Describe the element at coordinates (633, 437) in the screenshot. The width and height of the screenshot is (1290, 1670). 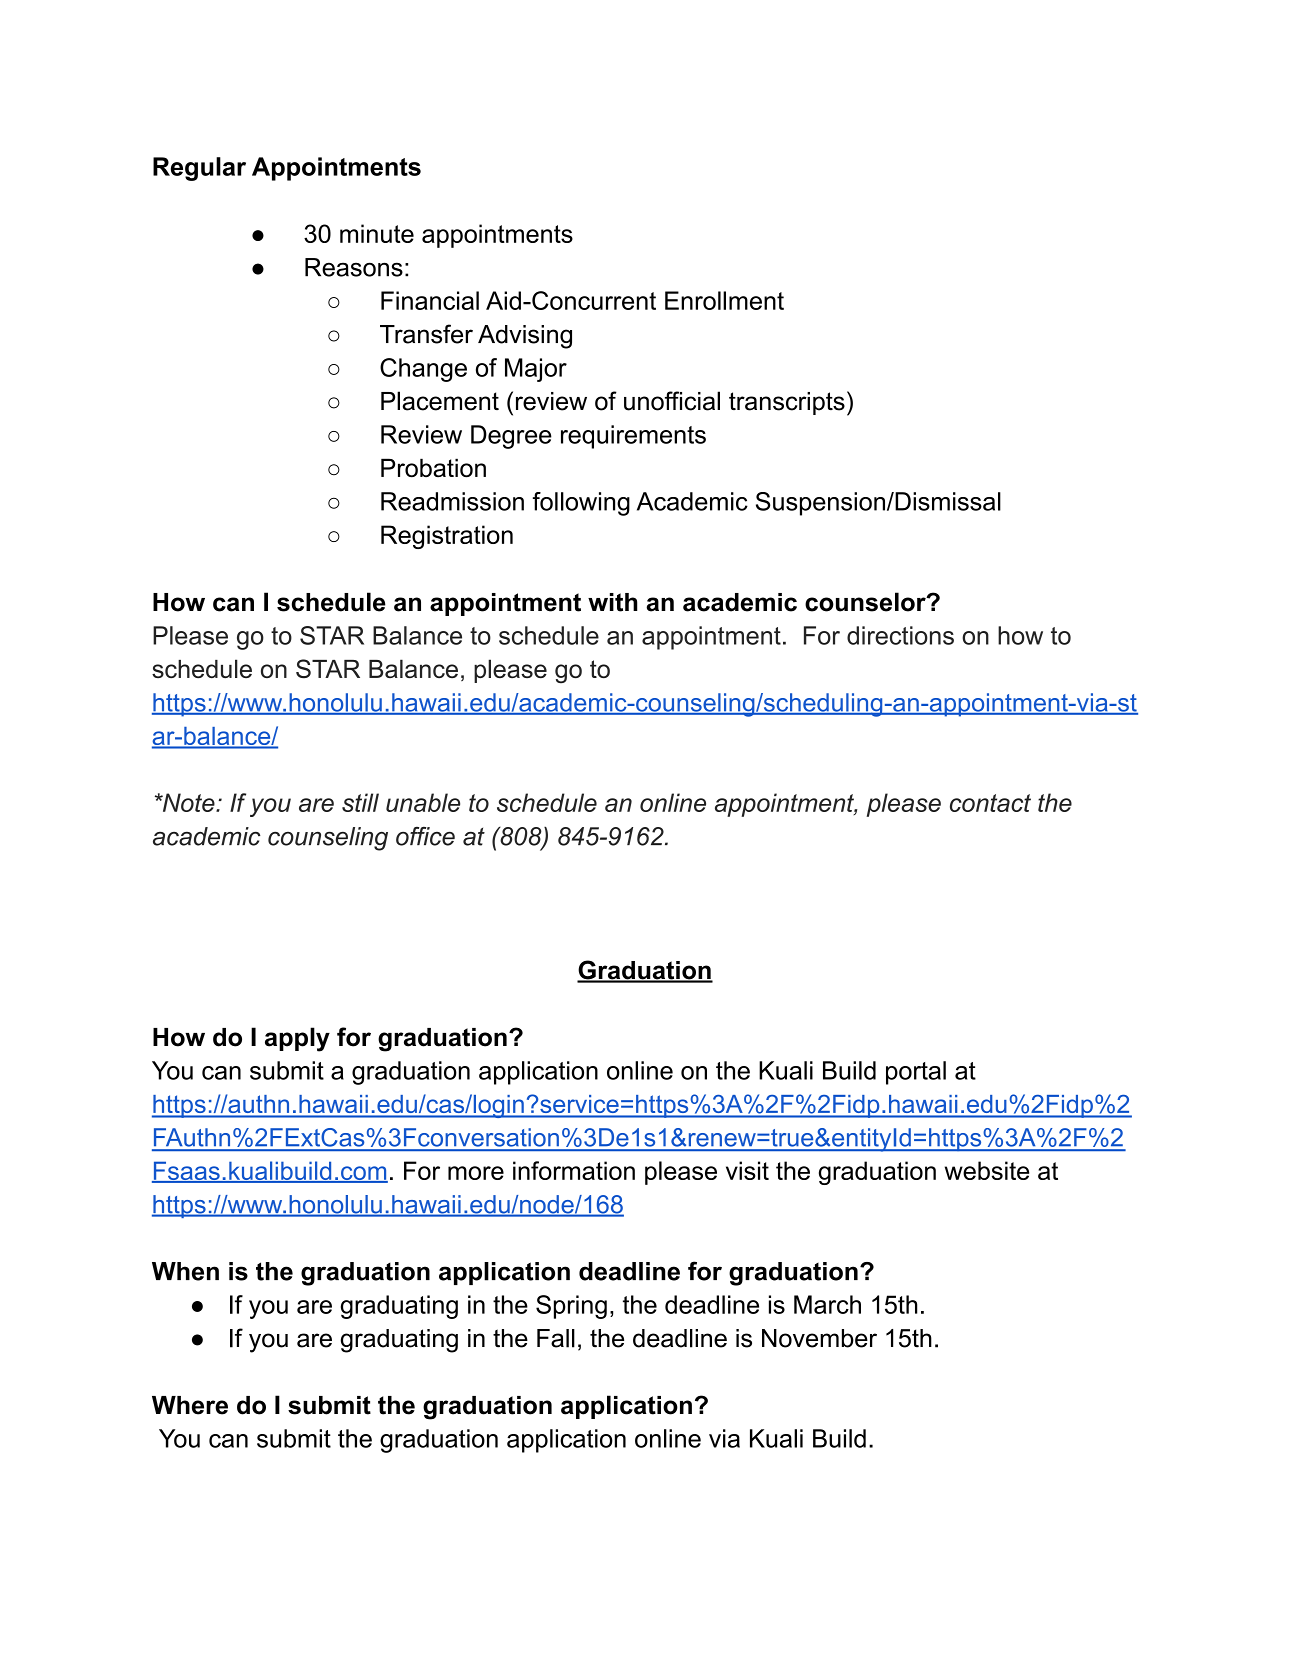
I see `requirements` at that location.
